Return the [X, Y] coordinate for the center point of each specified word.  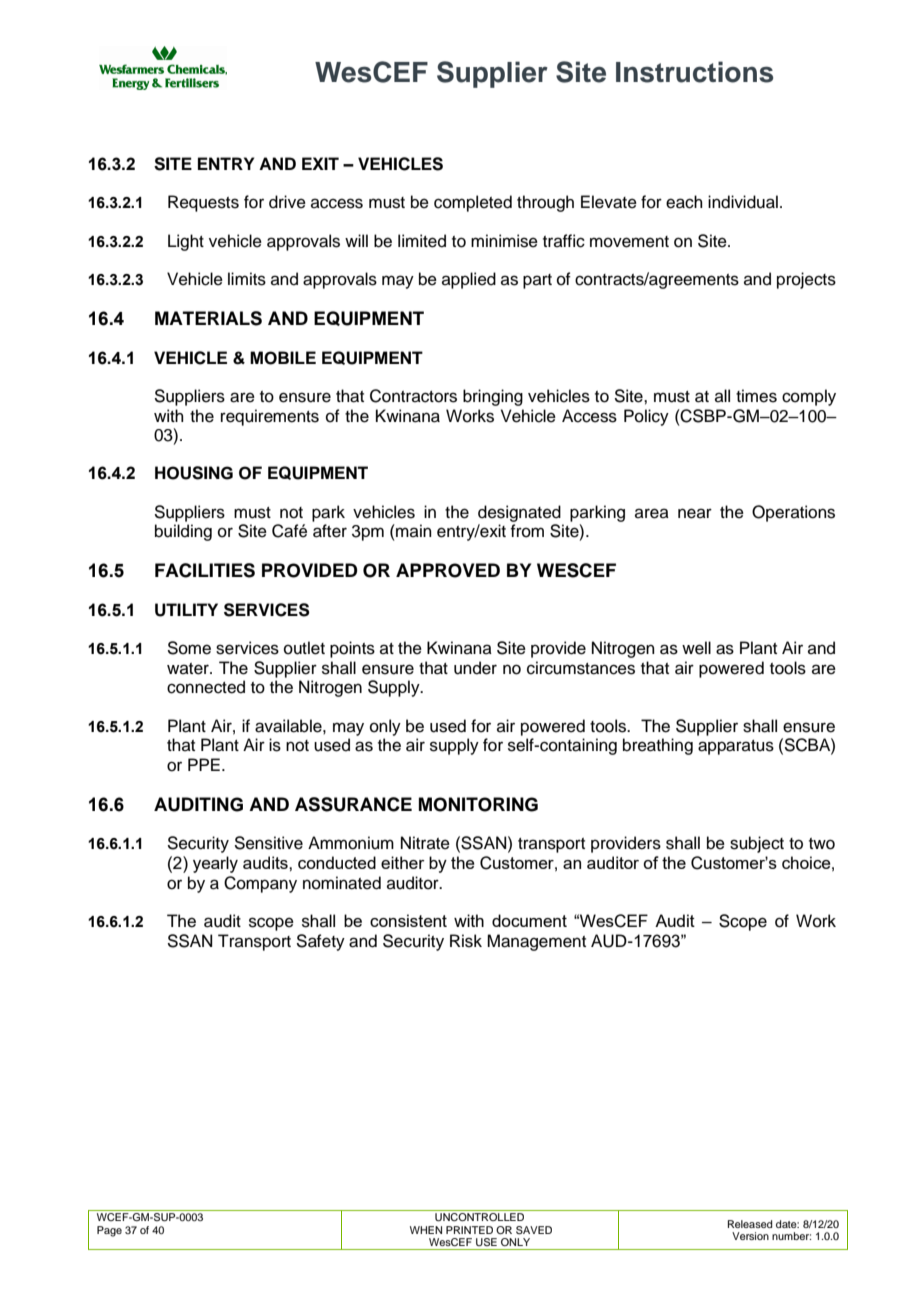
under [475, 668]
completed [473, 203]
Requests [203, 203]
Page [109, 1231]
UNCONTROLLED [479, 1217]
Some [189, 648]
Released [750, 1224]
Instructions [694, 72]
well [696, 648]
